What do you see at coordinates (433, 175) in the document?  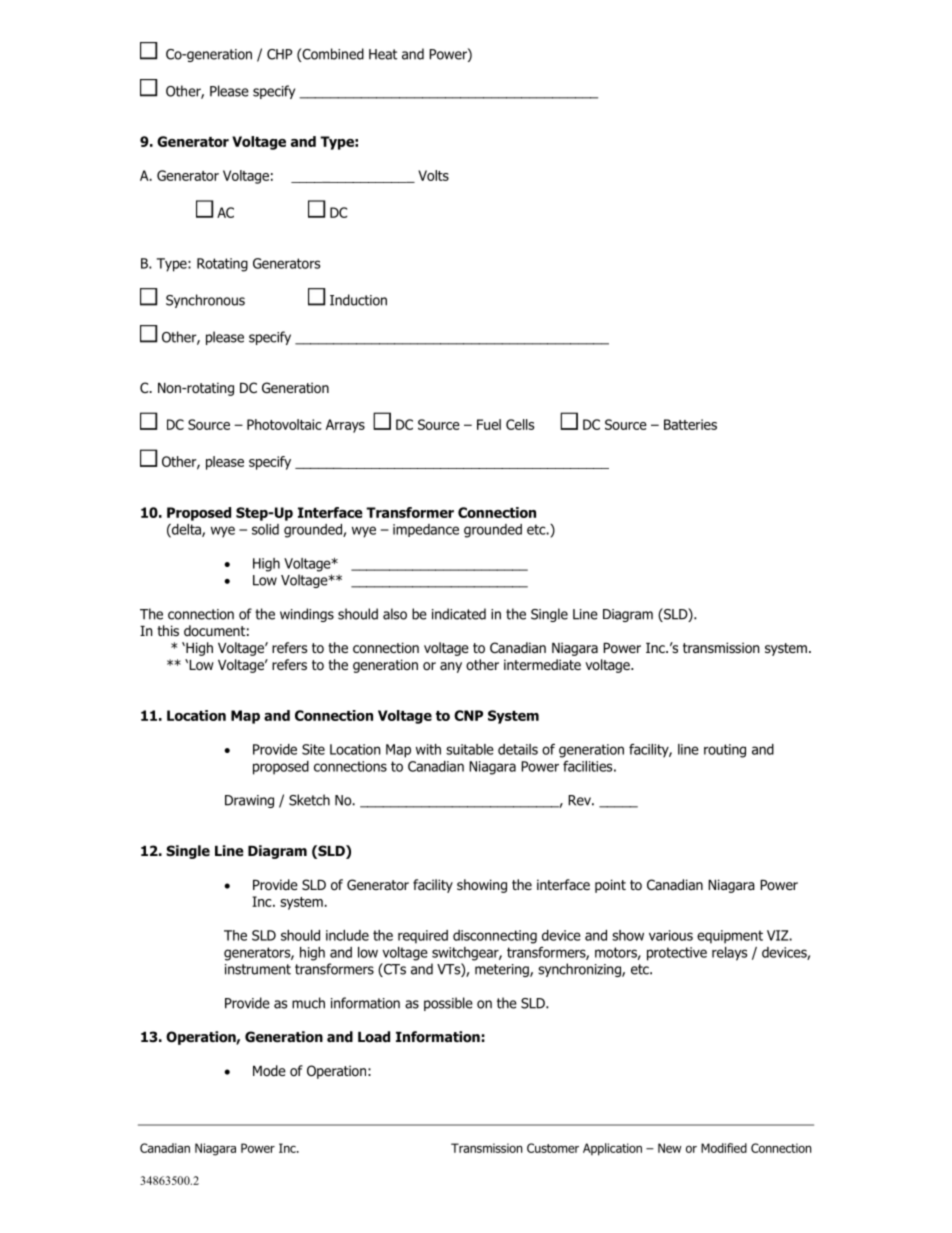 I see `Volts` at bounding box center [433, 175].
